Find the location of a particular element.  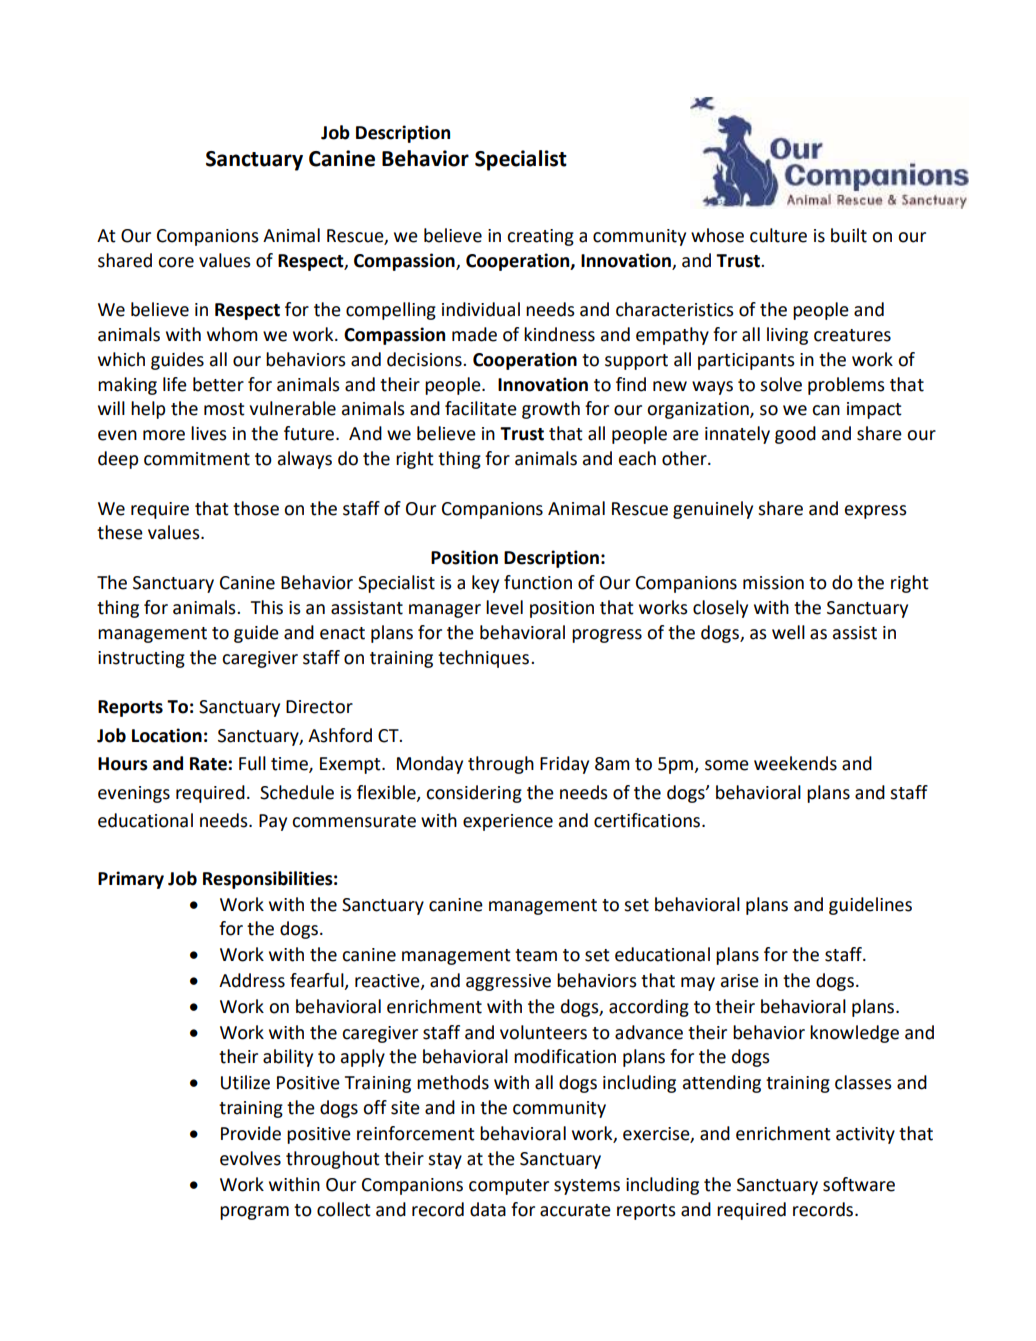

weekends is located at coordinates (795, 763).
